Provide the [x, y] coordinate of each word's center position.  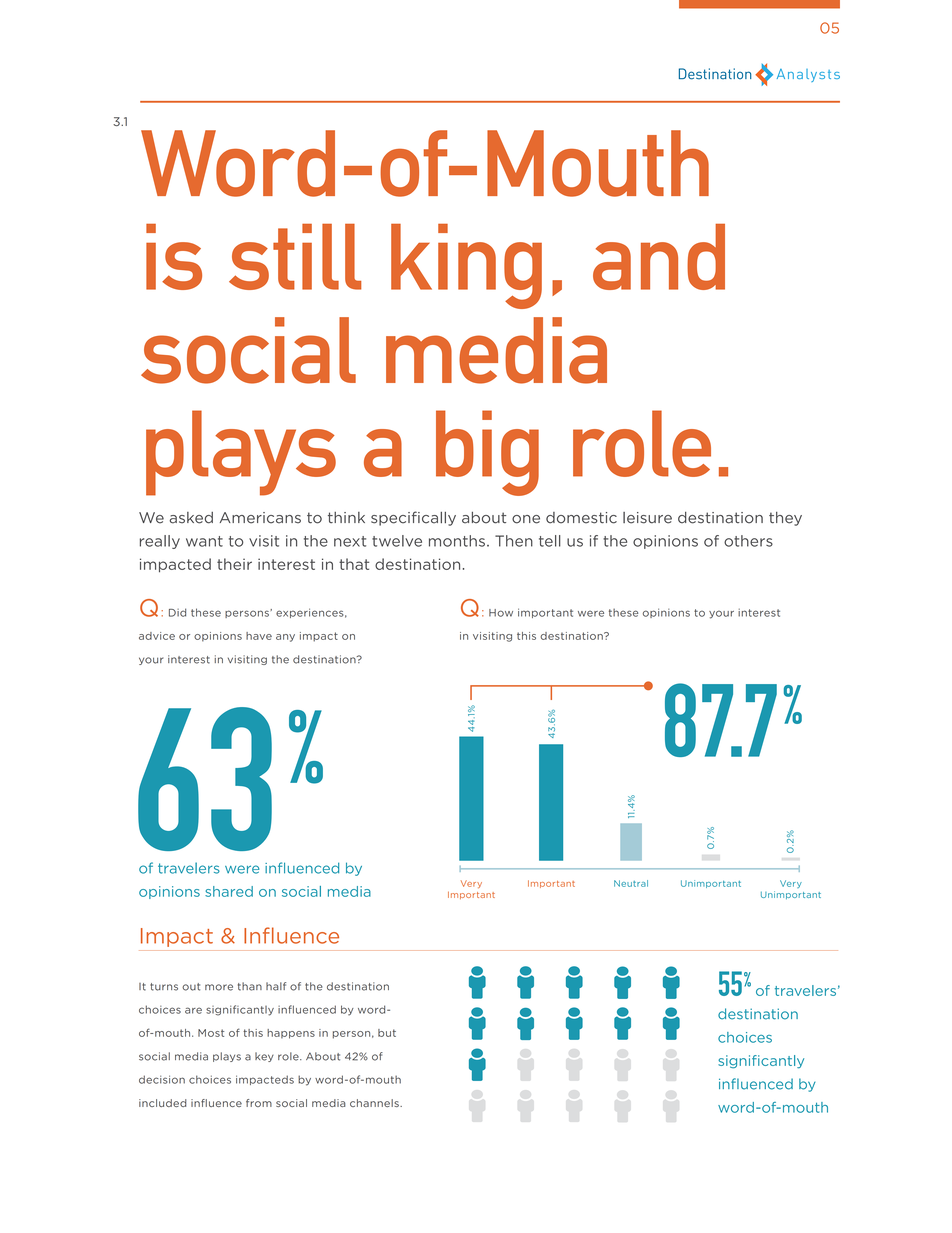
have [259, 636]
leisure [647, 518]
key [264, 1057]
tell [550, 541]
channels [375, 1103]
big [487, 453]
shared [229, 891]
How [501, 613]
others [748, 541]
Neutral [631, 883]
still [295, 257]
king [466, 266]
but [387, 1033]
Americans [260, 518]
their [234, 564]
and [659, 257]
